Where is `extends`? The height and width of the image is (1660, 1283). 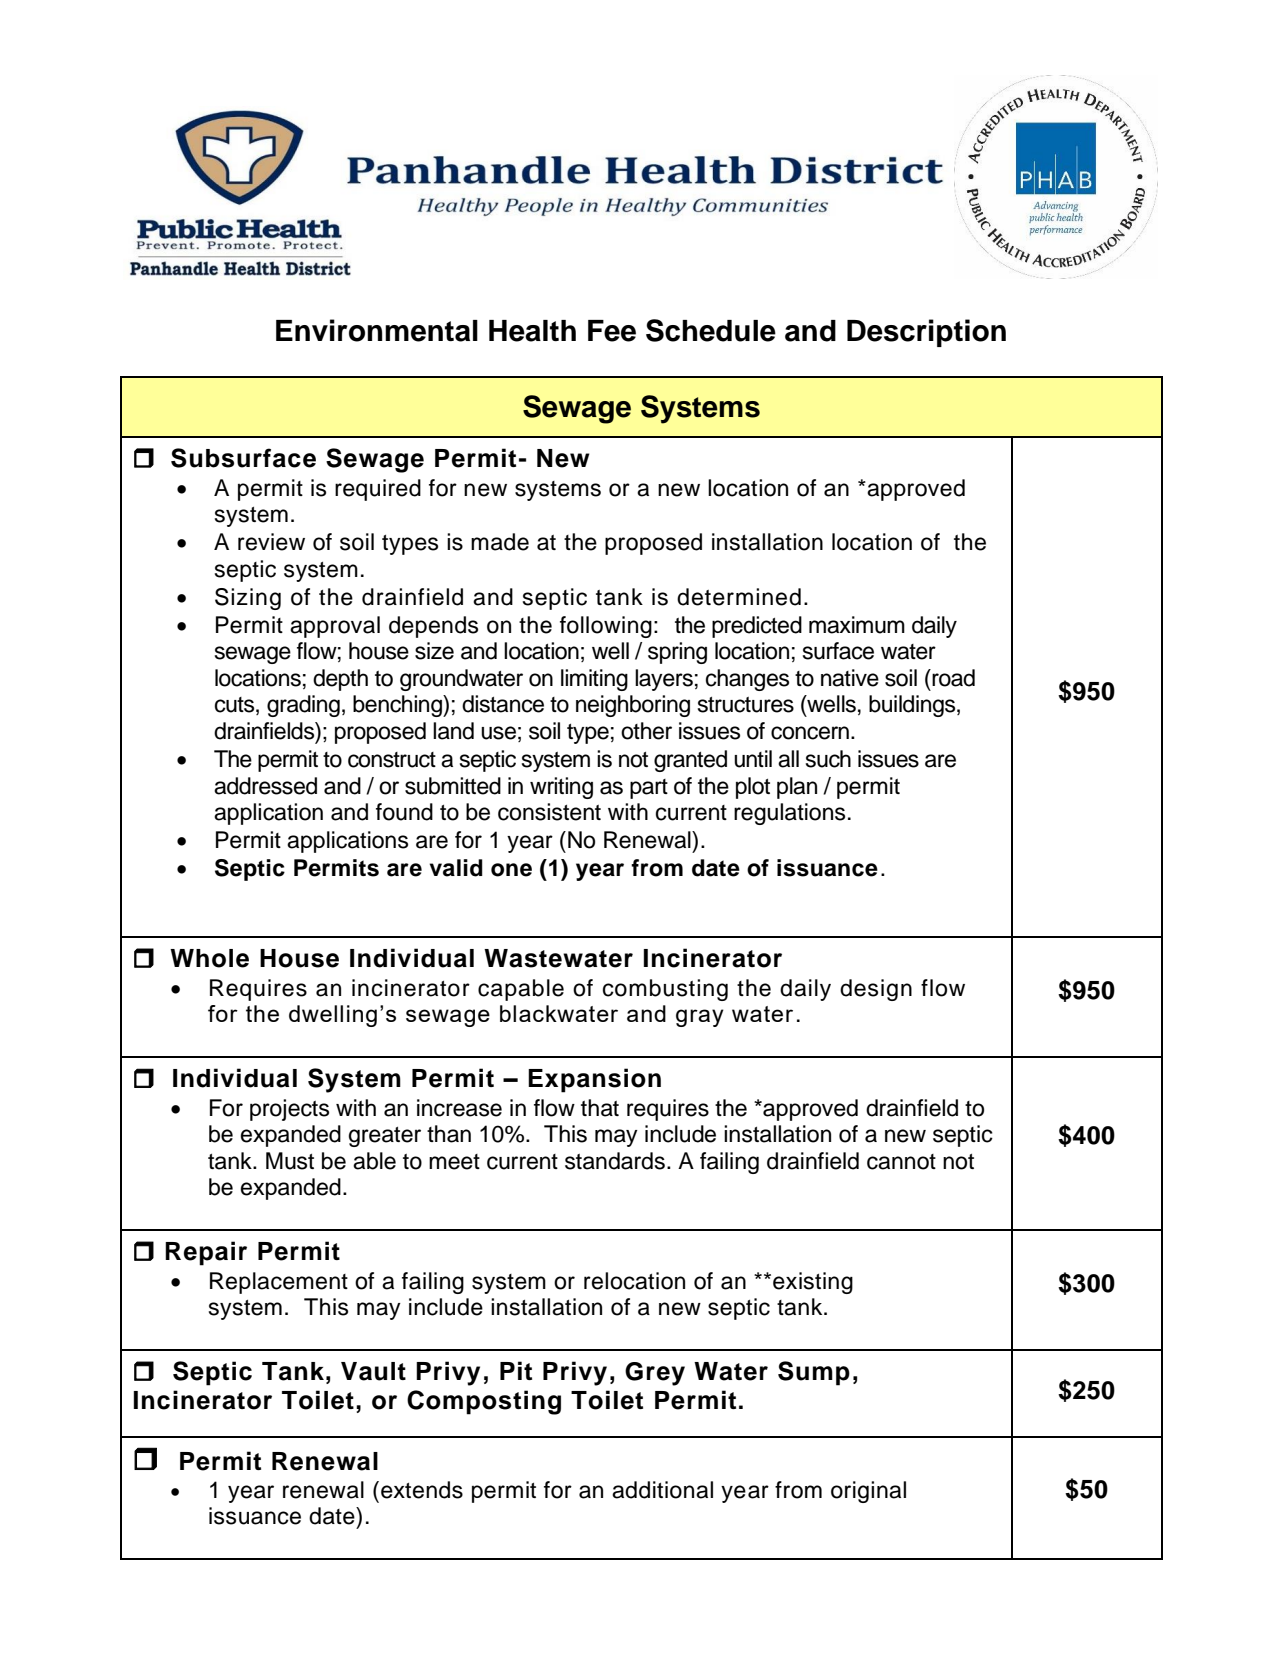 extends is located at coordinates (422, 1490).
